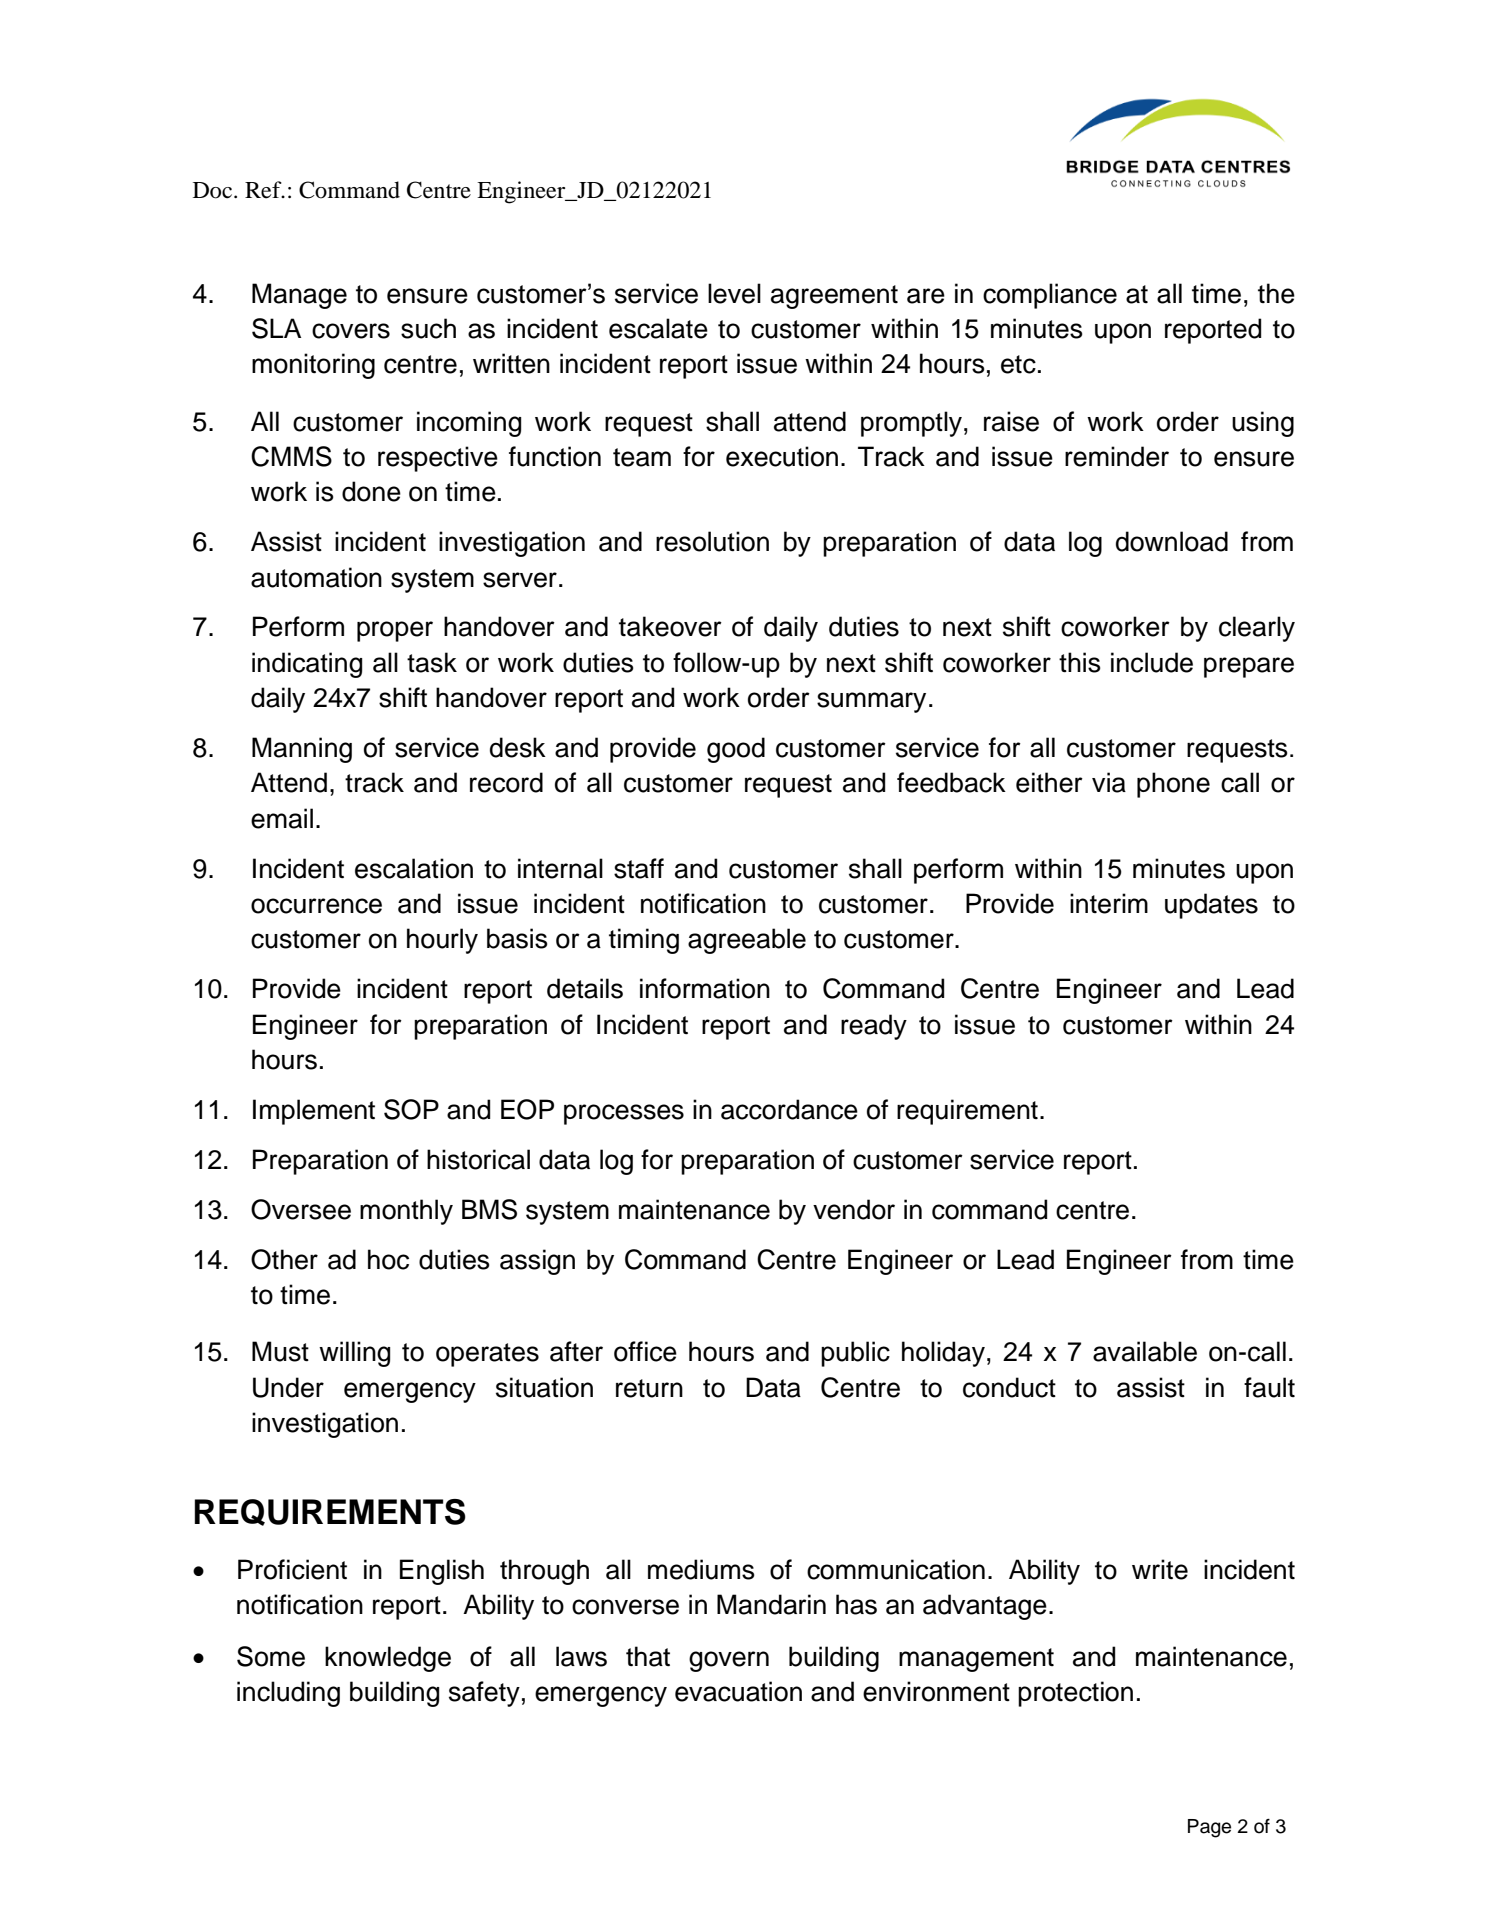 The height and width of the page is (1924, 1487). Describe the element at coordinates (705, 988) in the page. I see `information` at that location.
